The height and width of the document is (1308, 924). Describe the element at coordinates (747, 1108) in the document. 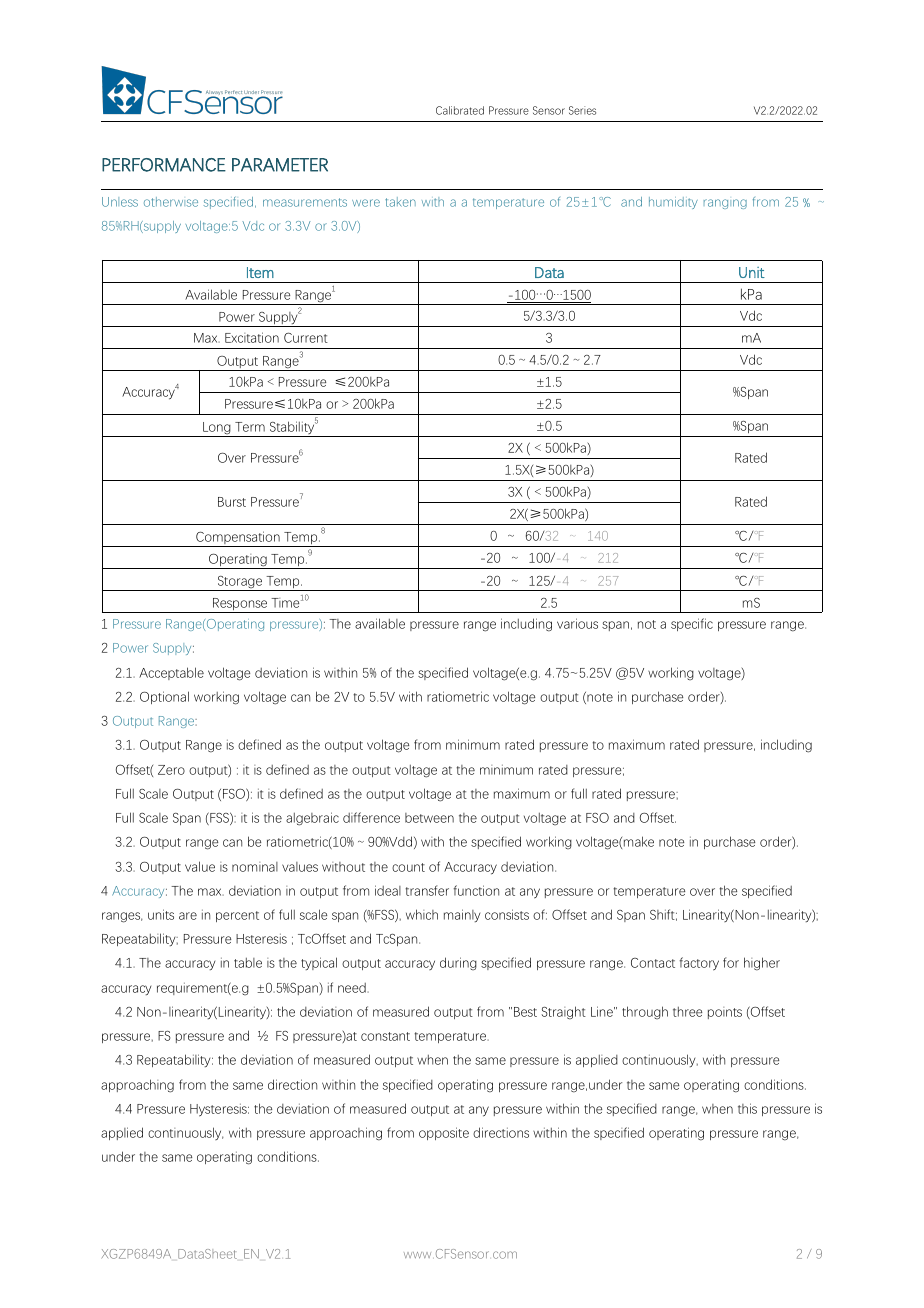

I see `this` at that location.
